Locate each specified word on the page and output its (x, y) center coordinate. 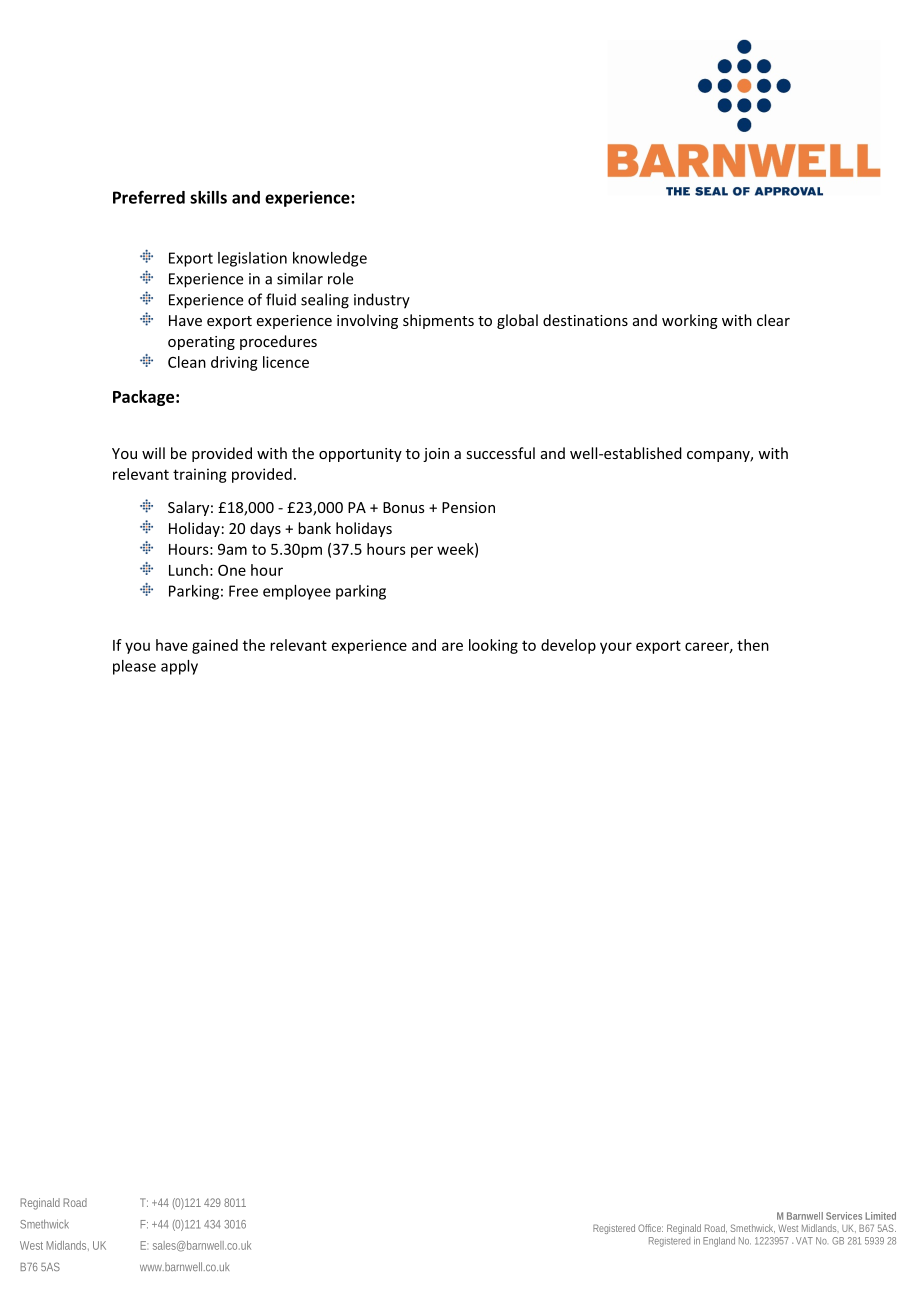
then (753, 645)
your (616, 648)
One (232, 570)
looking (493, 646)
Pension (468, 507)
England (719, 1242)
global (517, 321)
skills (208, 197)
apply (179, 667)
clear (773, 320)
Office (650, 1228)
